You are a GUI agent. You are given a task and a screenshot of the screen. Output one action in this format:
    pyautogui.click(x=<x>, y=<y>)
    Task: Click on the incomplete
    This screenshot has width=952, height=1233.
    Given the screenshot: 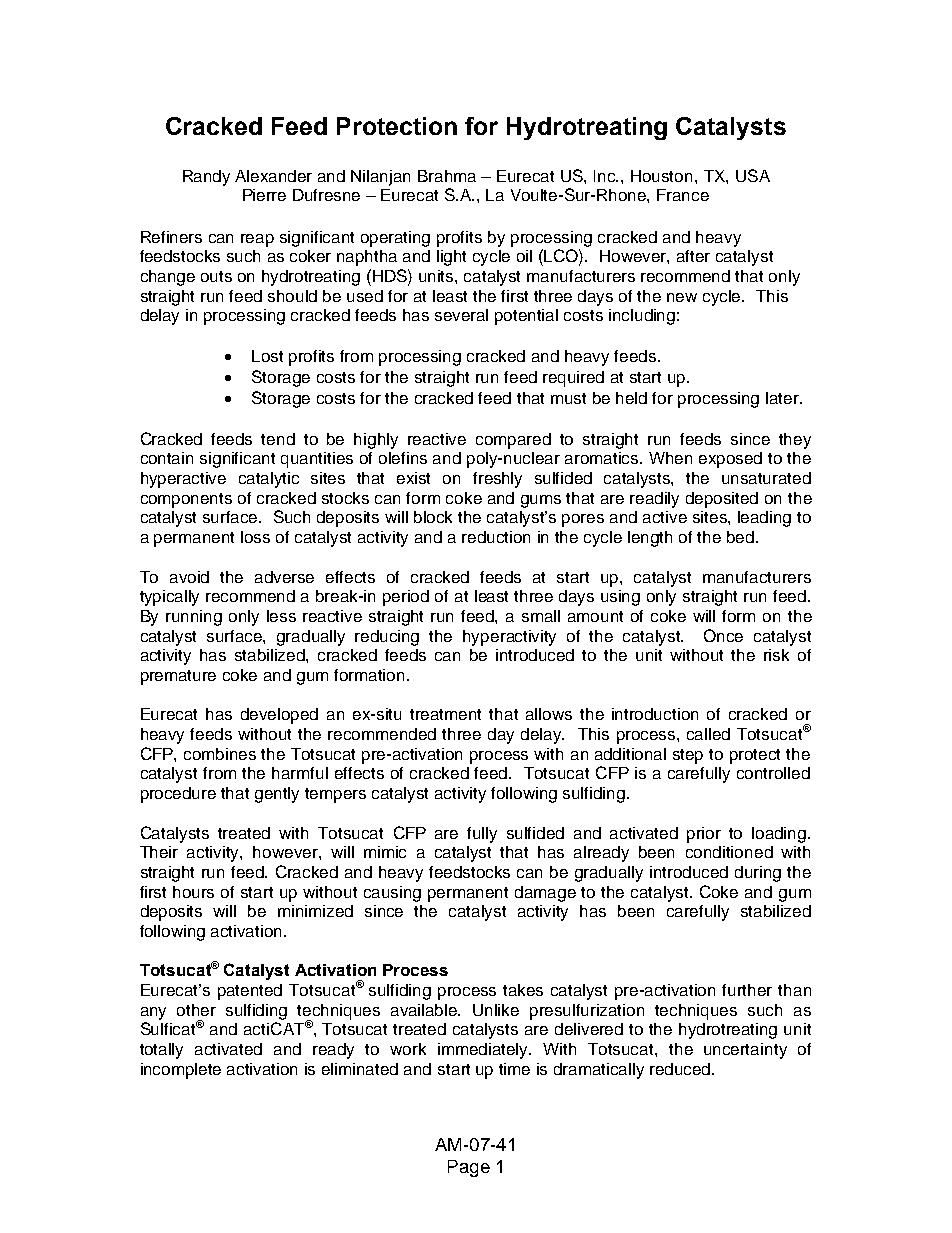 What is the action you would take?
    pyautogui.click(x=181, y=1071)
